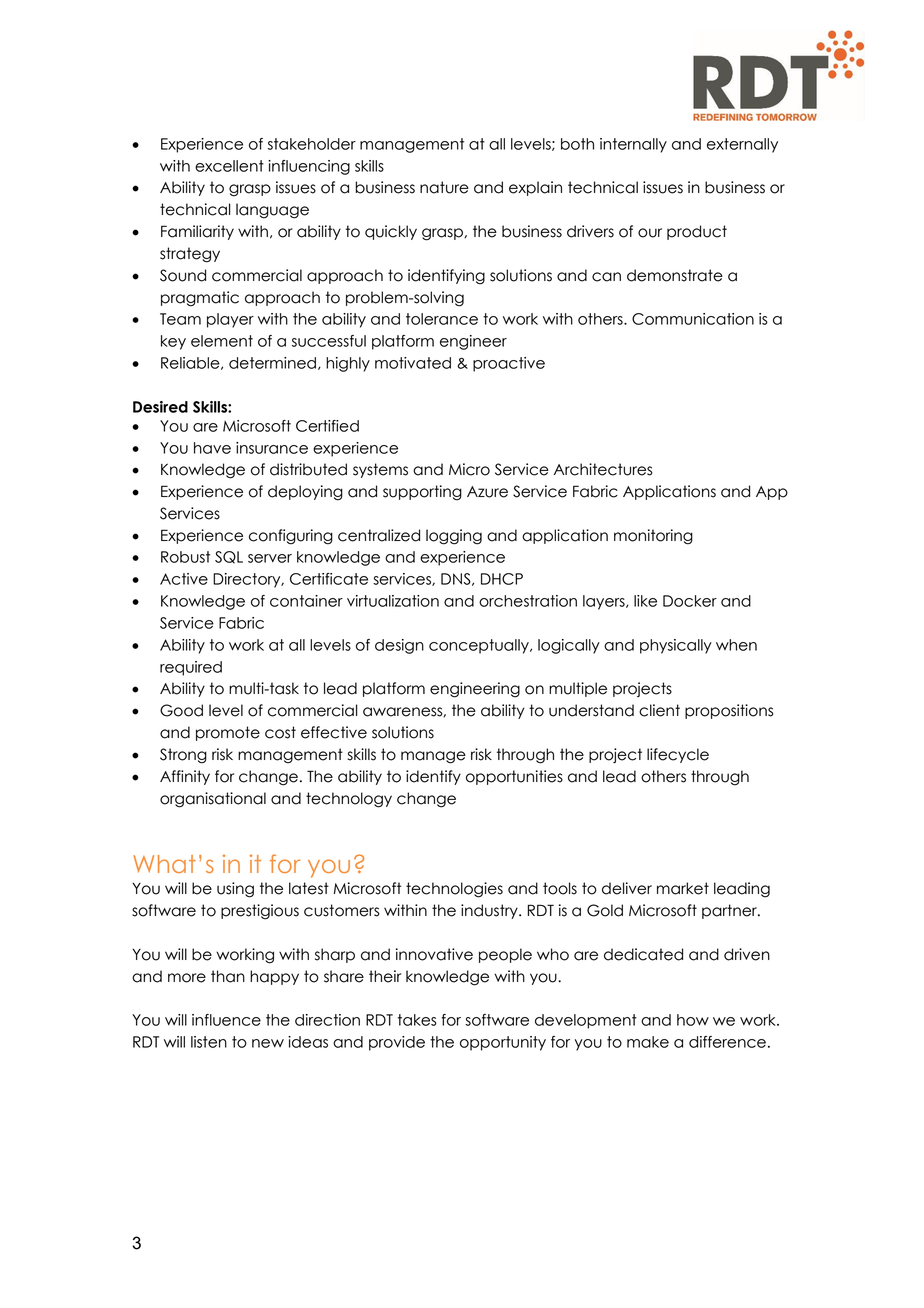 This image has height=1308, width=924. I want to click on takes, so click(417, 1020).
